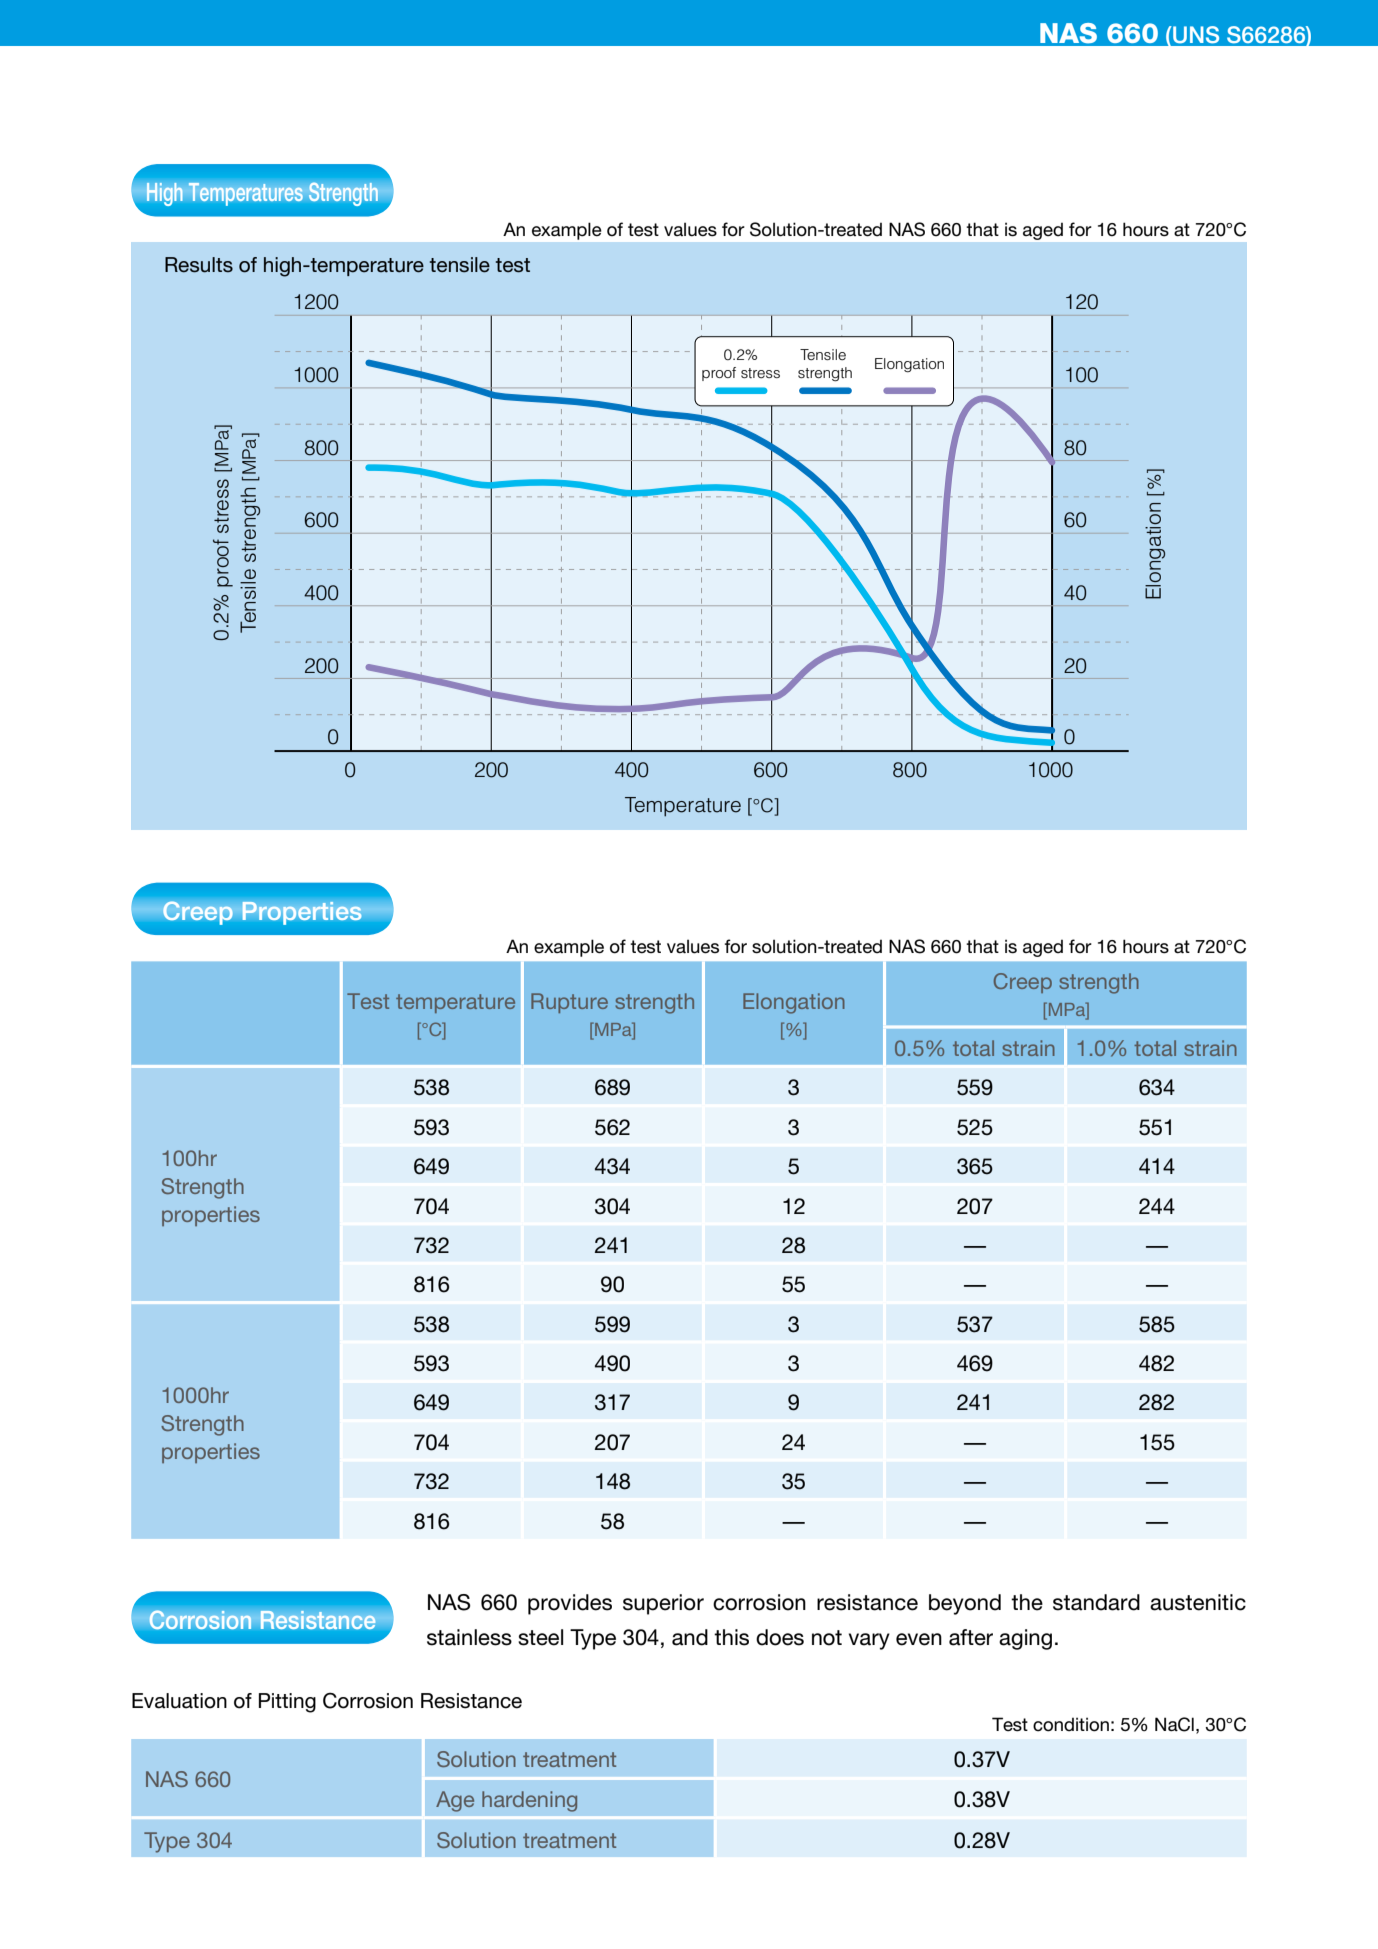  I want to click on standard, so click(1096, 1602).
